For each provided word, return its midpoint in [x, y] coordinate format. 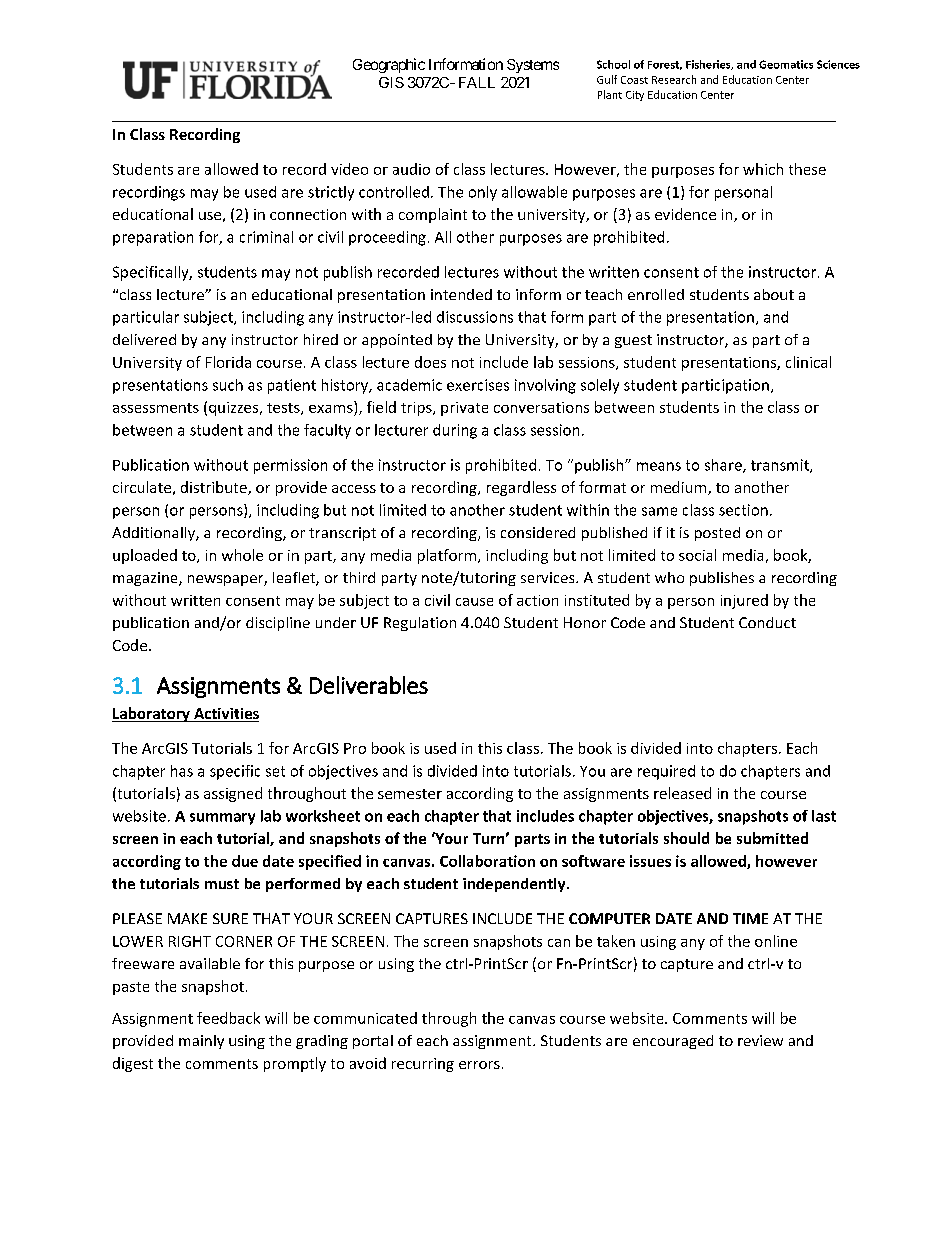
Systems [533, 66]
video [349, 169]
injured [744, 601]
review [760, 1040]
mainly [201, 1042]
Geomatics [786, 64]
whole [242, 555]
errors [479, 1065]
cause [474, 602]
